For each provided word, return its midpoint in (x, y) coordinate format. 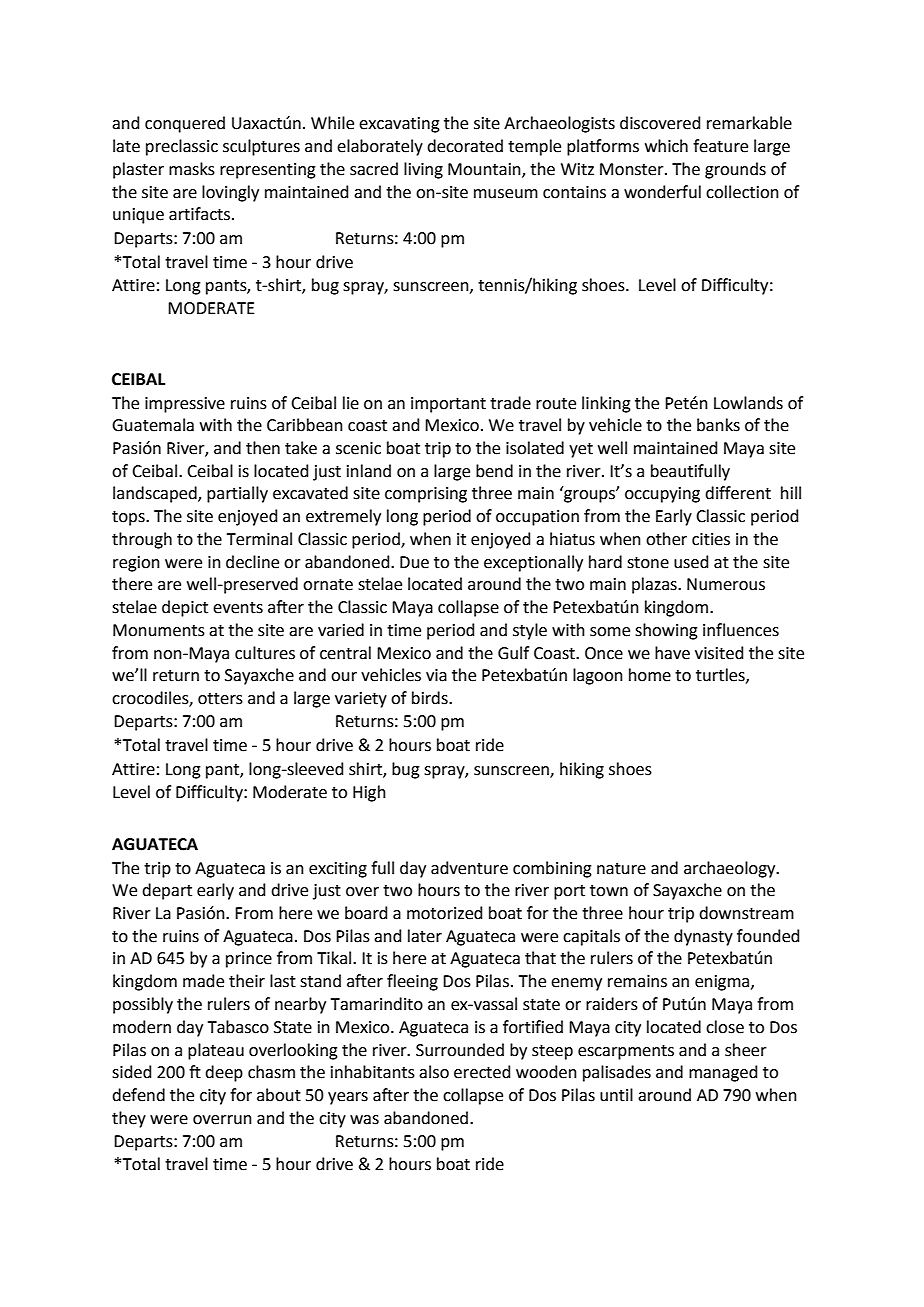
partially (237, 494)
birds (431, 698)
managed (723, 1073)
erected (482, 1072)
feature (720, 146)
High (369, 793)
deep (224, 1073)
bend (494, 471)
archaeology (731, 869)
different (738, 493)
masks (192, 169)
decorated (465, 146)
